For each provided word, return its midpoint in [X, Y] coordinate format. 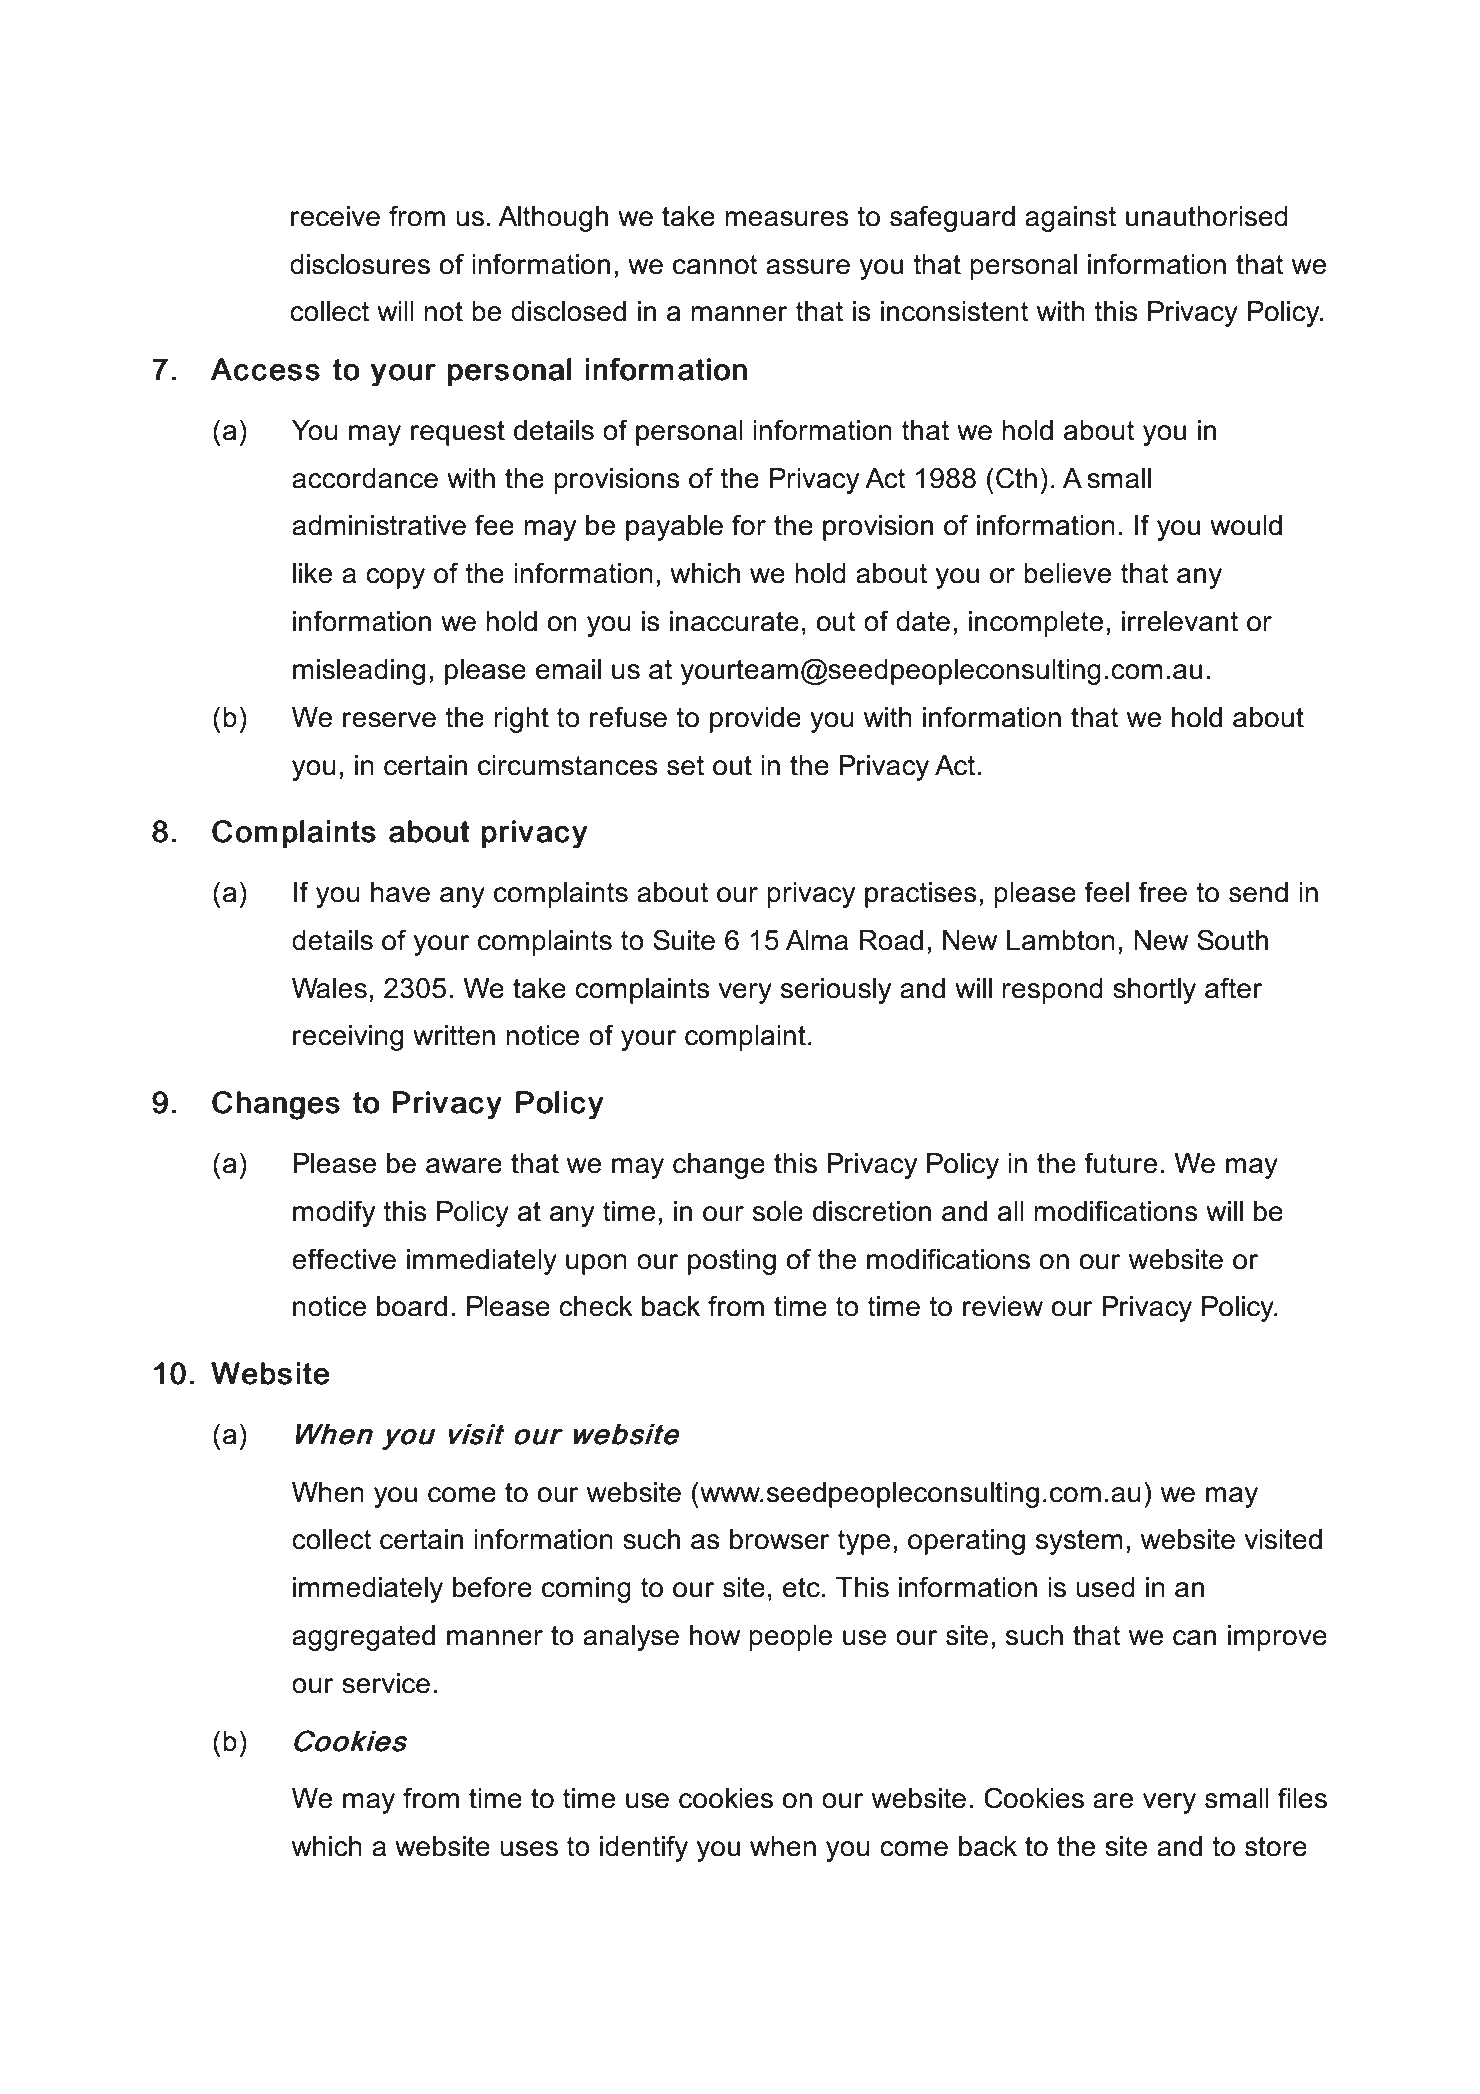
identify [644, 1848]
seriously [836, 991]
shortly [1154, 991]
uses [529, 1849]
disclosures [360, 264]
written [454, 1035]
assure [808, 267]
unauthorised [1207, 216]
